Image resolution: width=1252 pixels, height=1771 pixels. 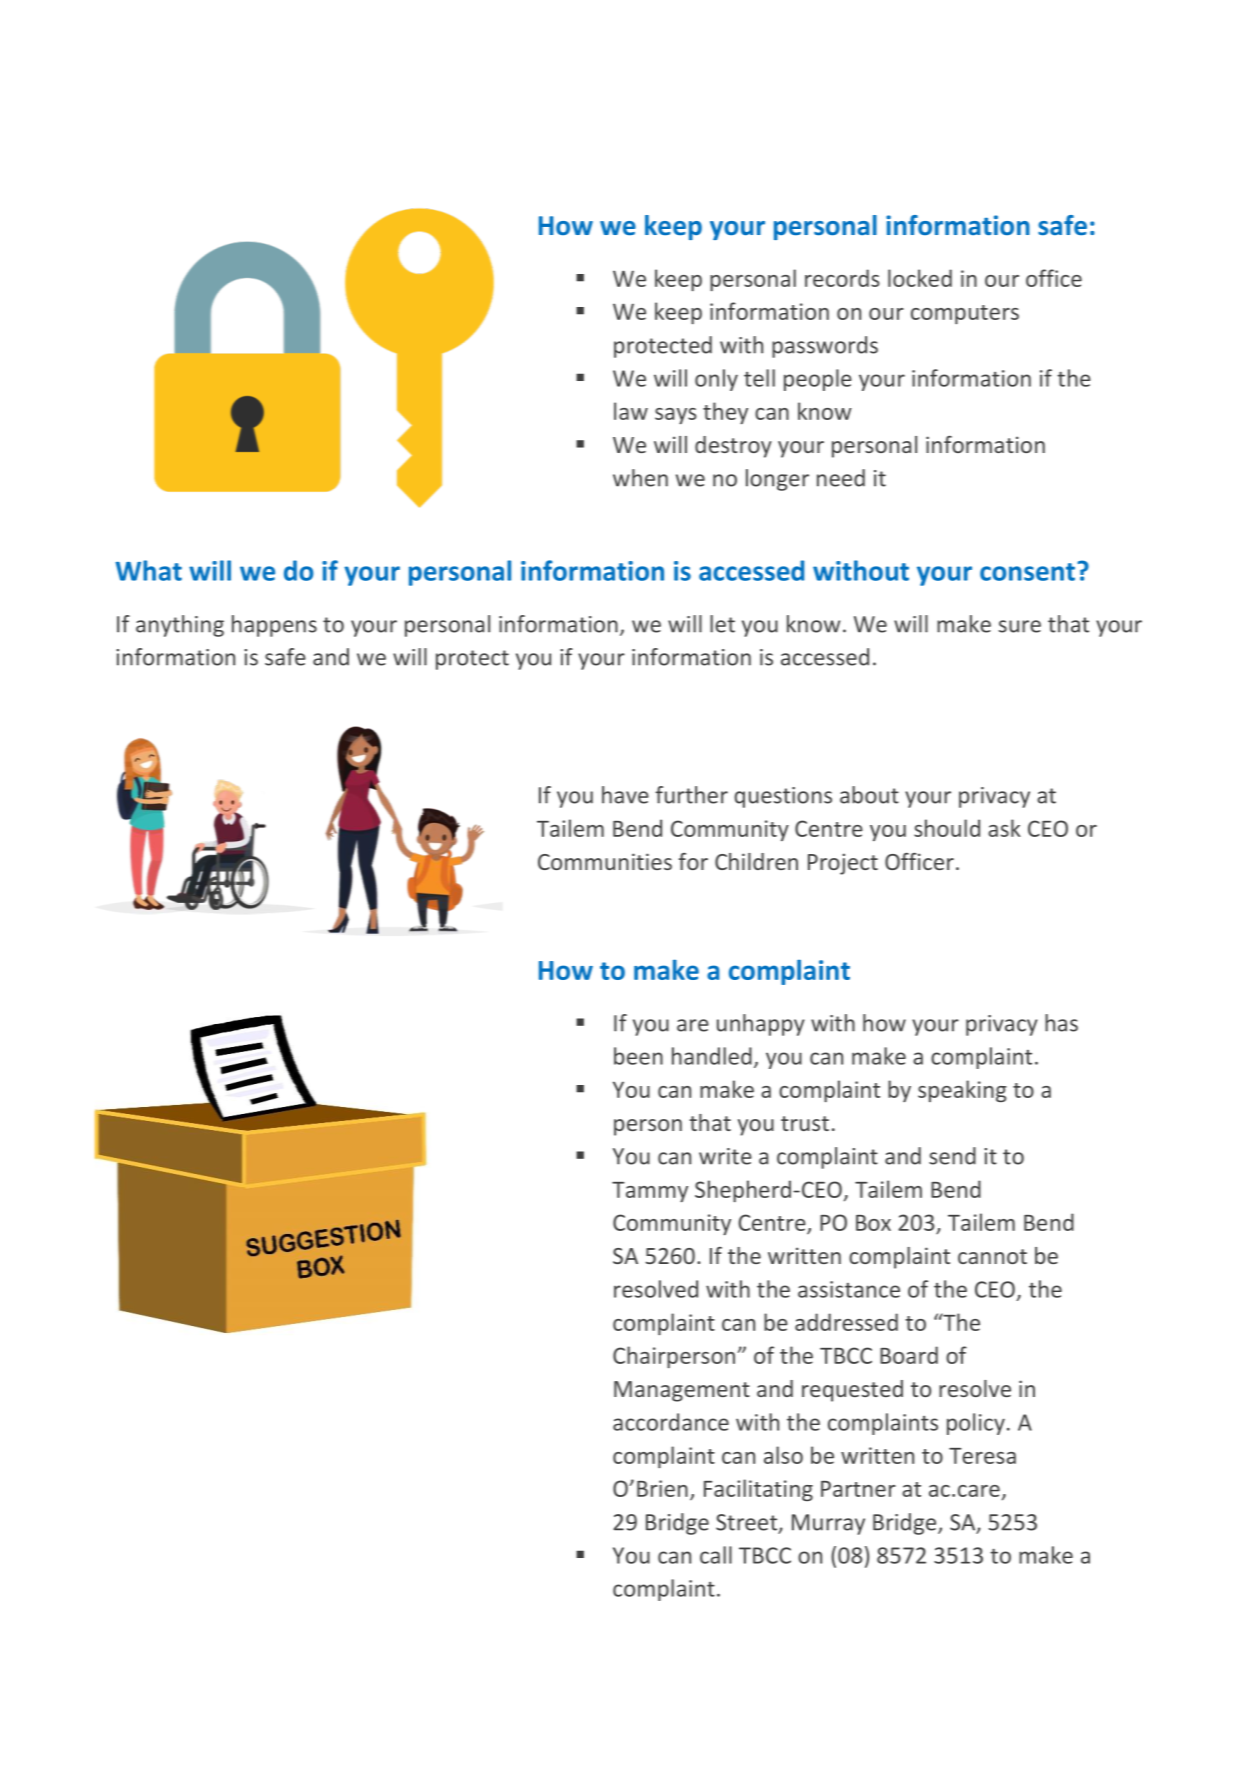 I want to click on Teresa, so click(x=982, y=1456).
